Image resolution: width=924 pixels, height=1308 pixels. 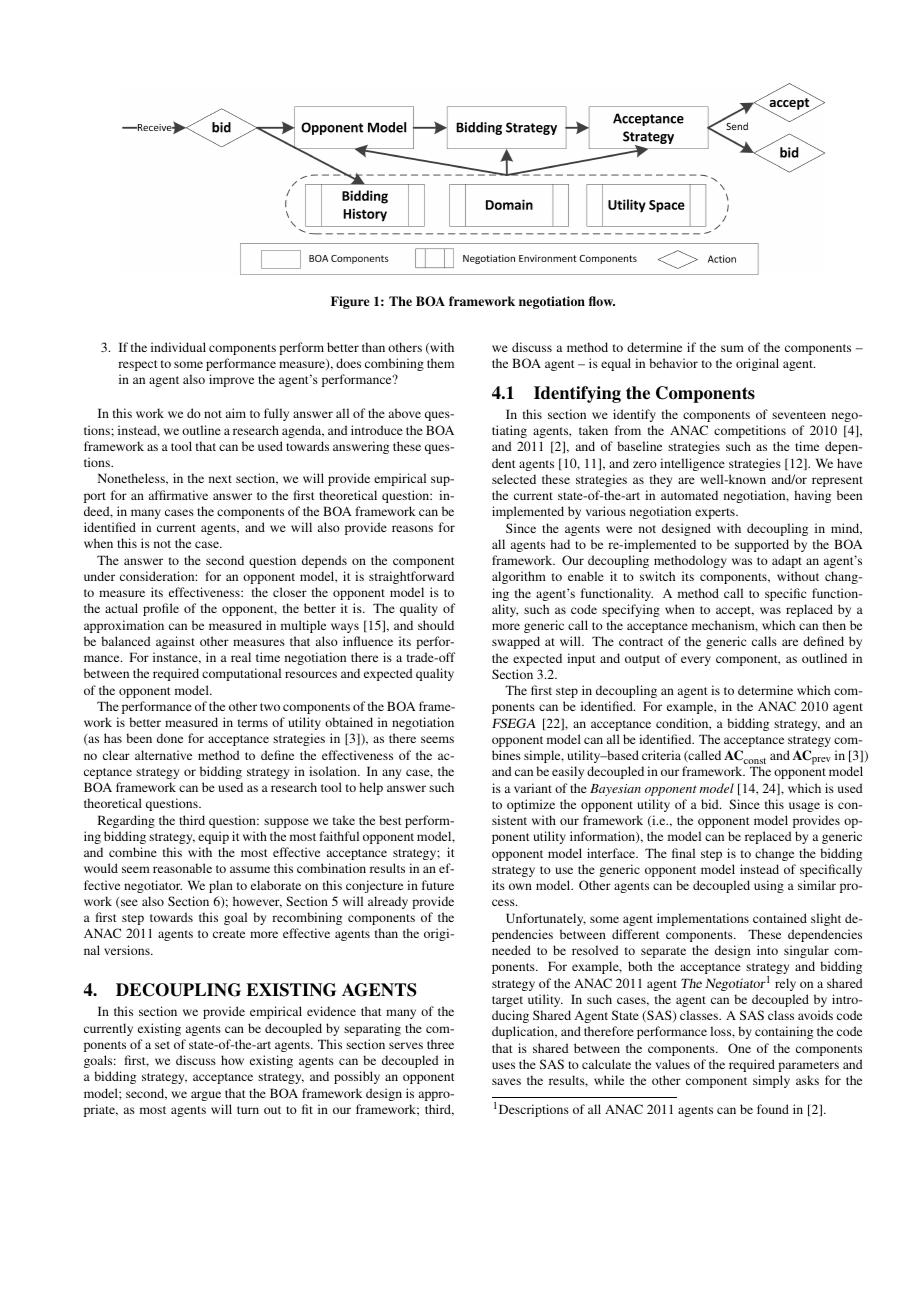 What do you see at coordinates (804, 807) in the screenshot?
I see `usage` at bounding box center [804, 807].
